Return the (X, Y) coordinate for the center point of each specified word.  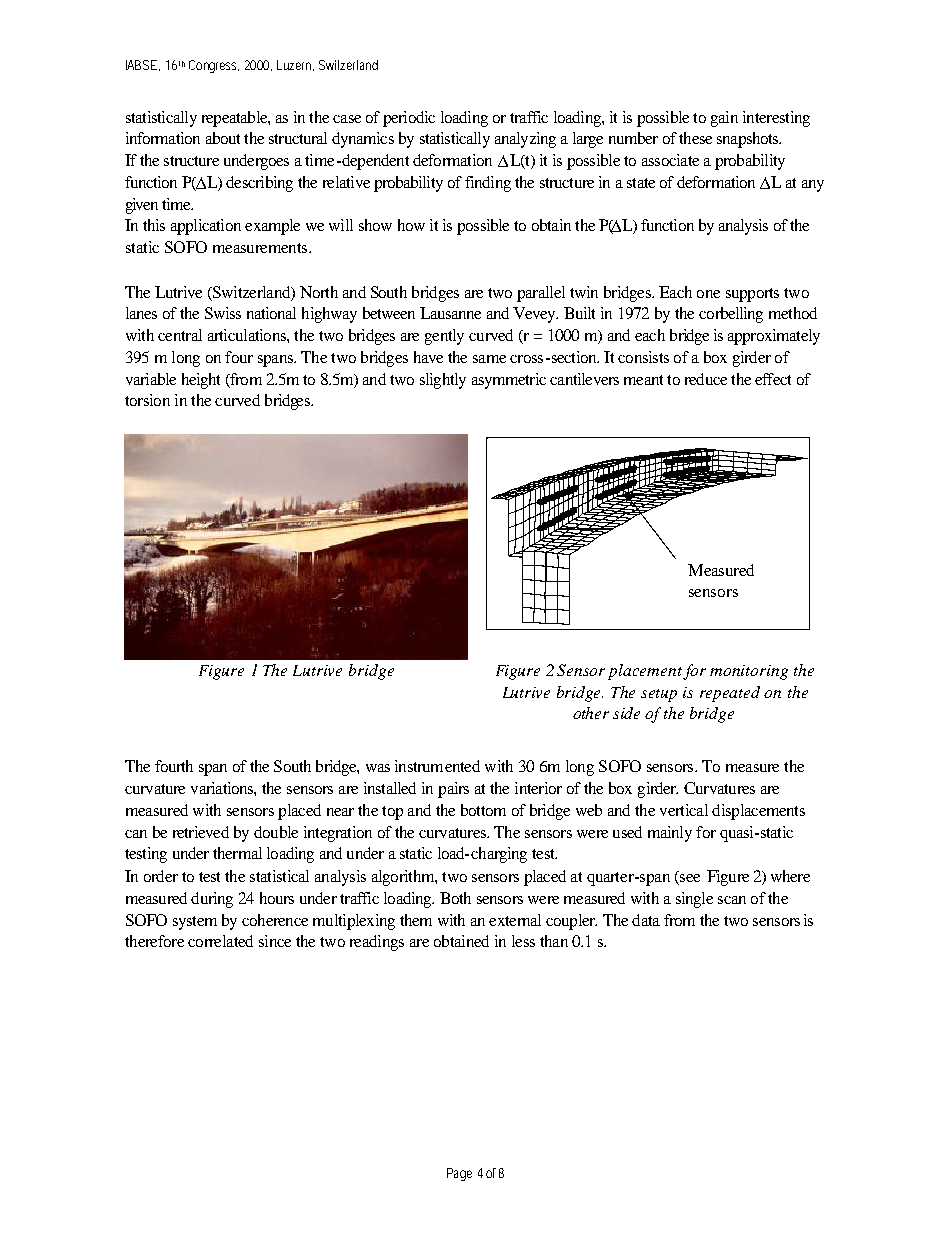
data (646, 920)
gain (724, 119)
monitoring (749, 672)
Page (459, 1174)
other (591, 713)
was (378, 768)
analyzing (525, 140)
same (489, 359)
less (523, 941)
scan (732, 900)
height (201, 381)
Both (455, 898)
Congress (212, 66)
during (212, 900)
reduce (706, 379)
